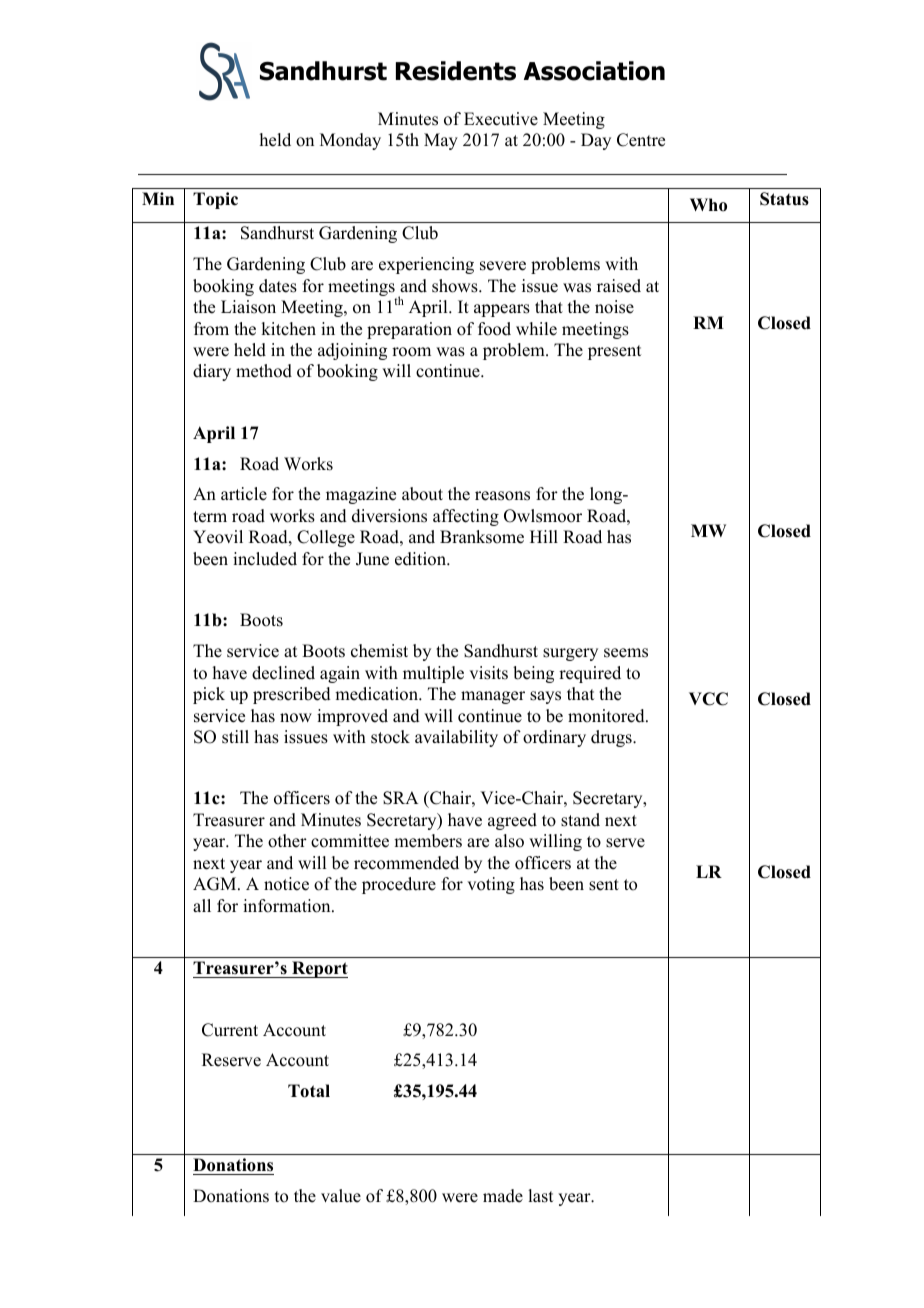 Image resolution: width=924 pixels, height=1308 pixels. I want to click on visits, so click(488, 673).
